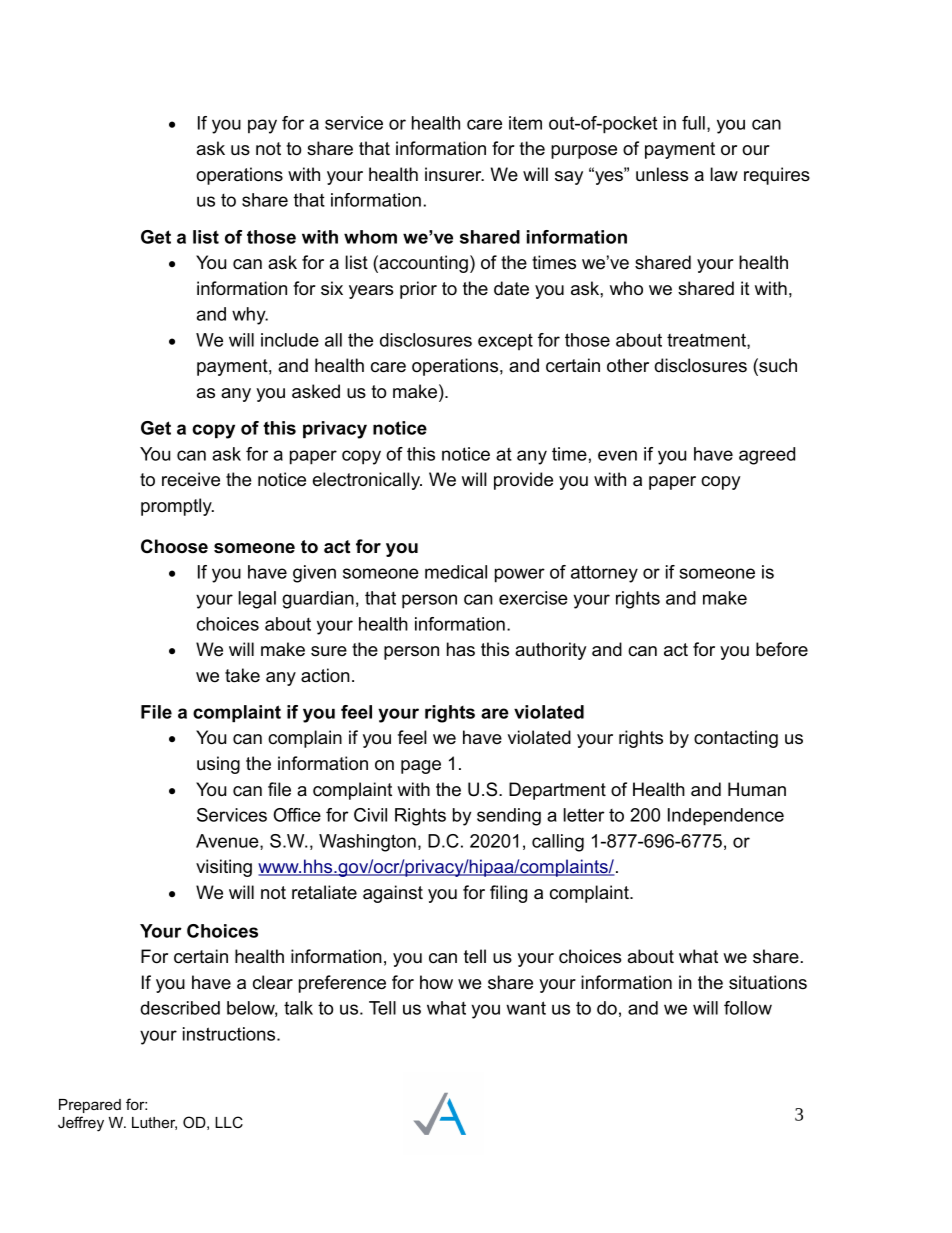 This page has height=1233, width=952. What do you see at coordinates (707, 341) in the page?
I see `treatment` at bounding box center [707, 341].
